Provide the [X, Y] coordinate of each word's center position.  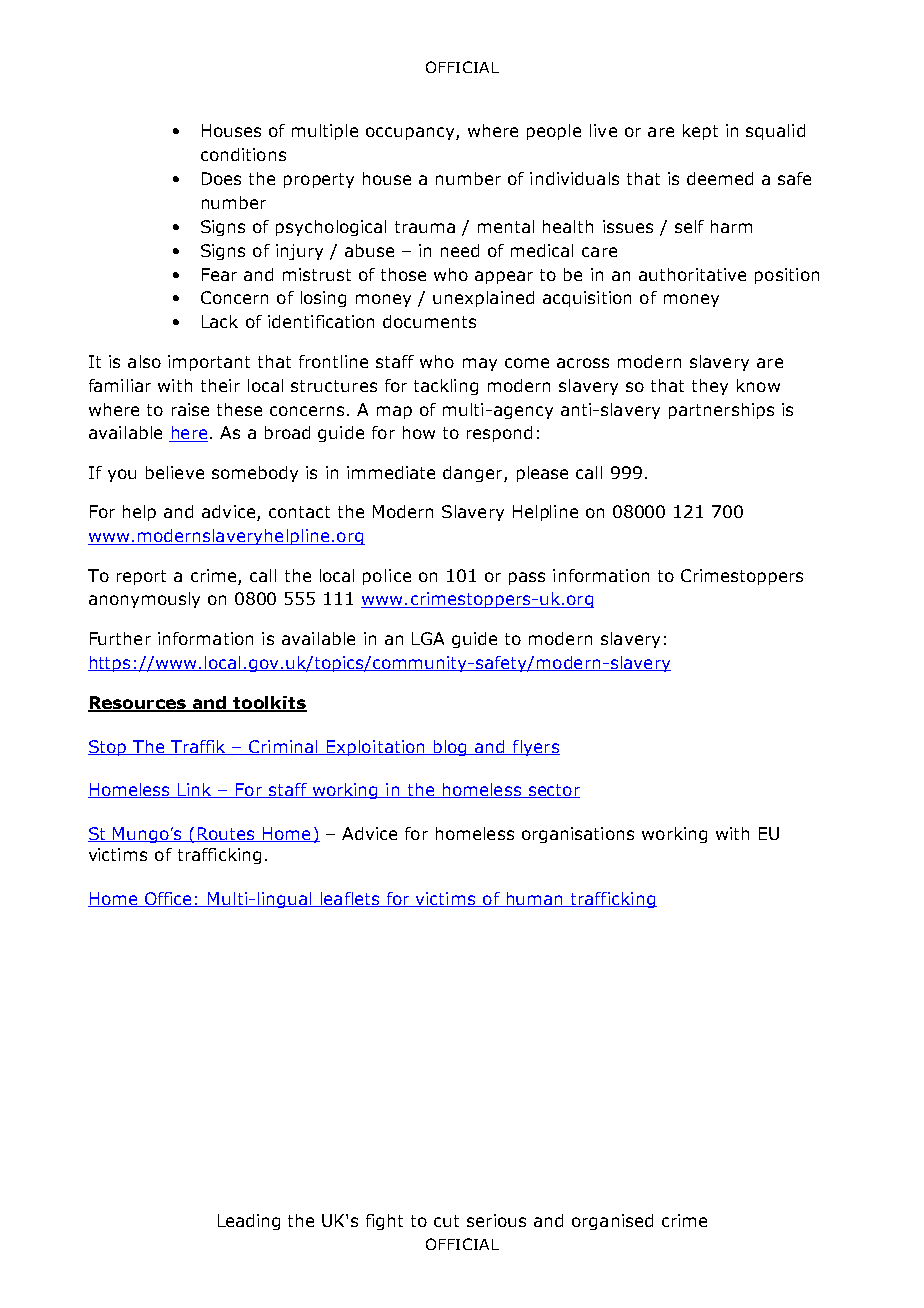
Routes [226, 834]
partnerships [721, 411]
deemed [720, 178]
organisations [578, 835]
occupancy [411, 133]
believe [175, 472]
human [534, 899]
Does [221, 178]
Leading [249, 1222]
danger [474, 474]
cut [446, 1221]
